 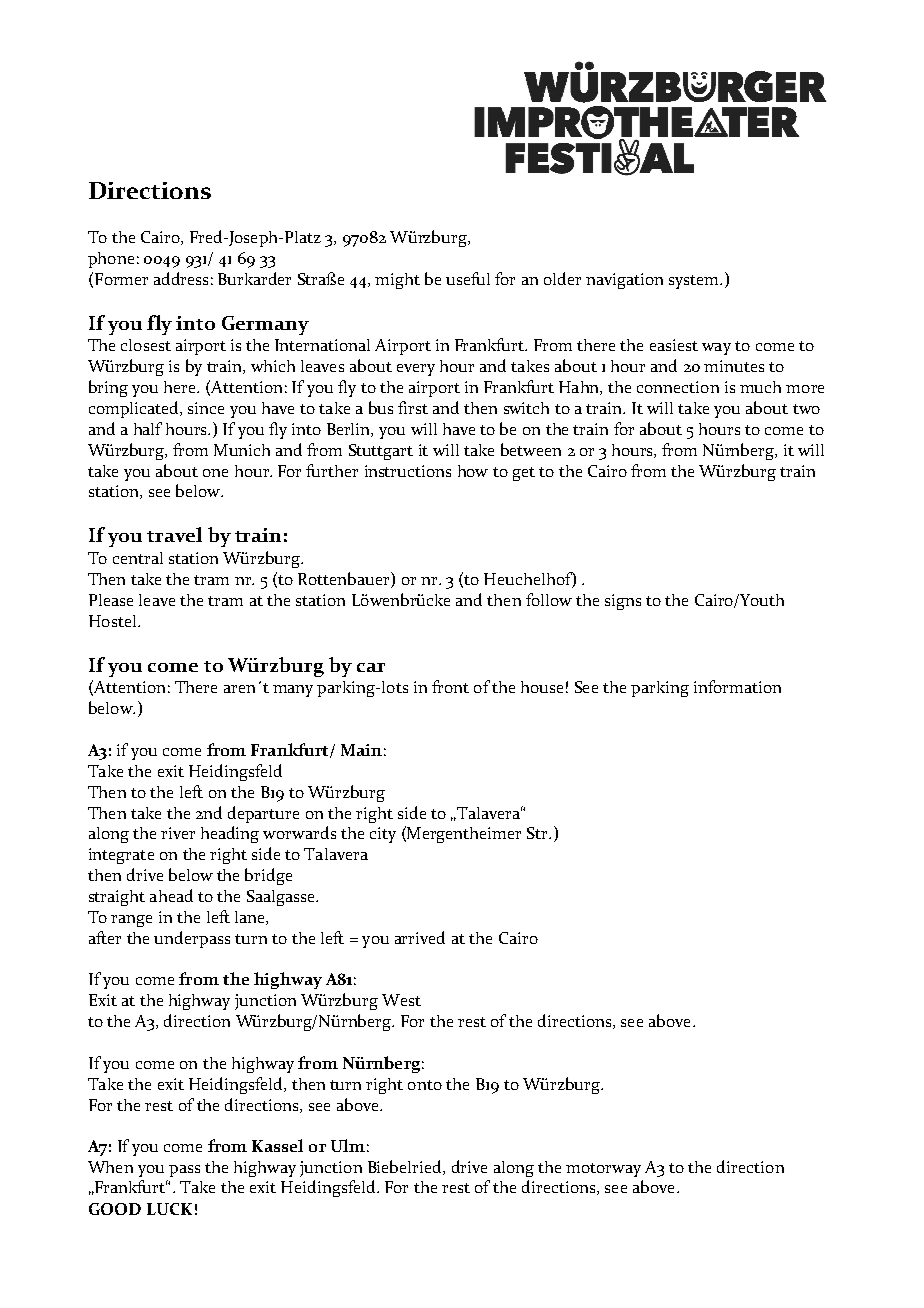 What do you see at coordinates (623, 602) in the image?
I see `signs` at bounding box center [623, 602].
